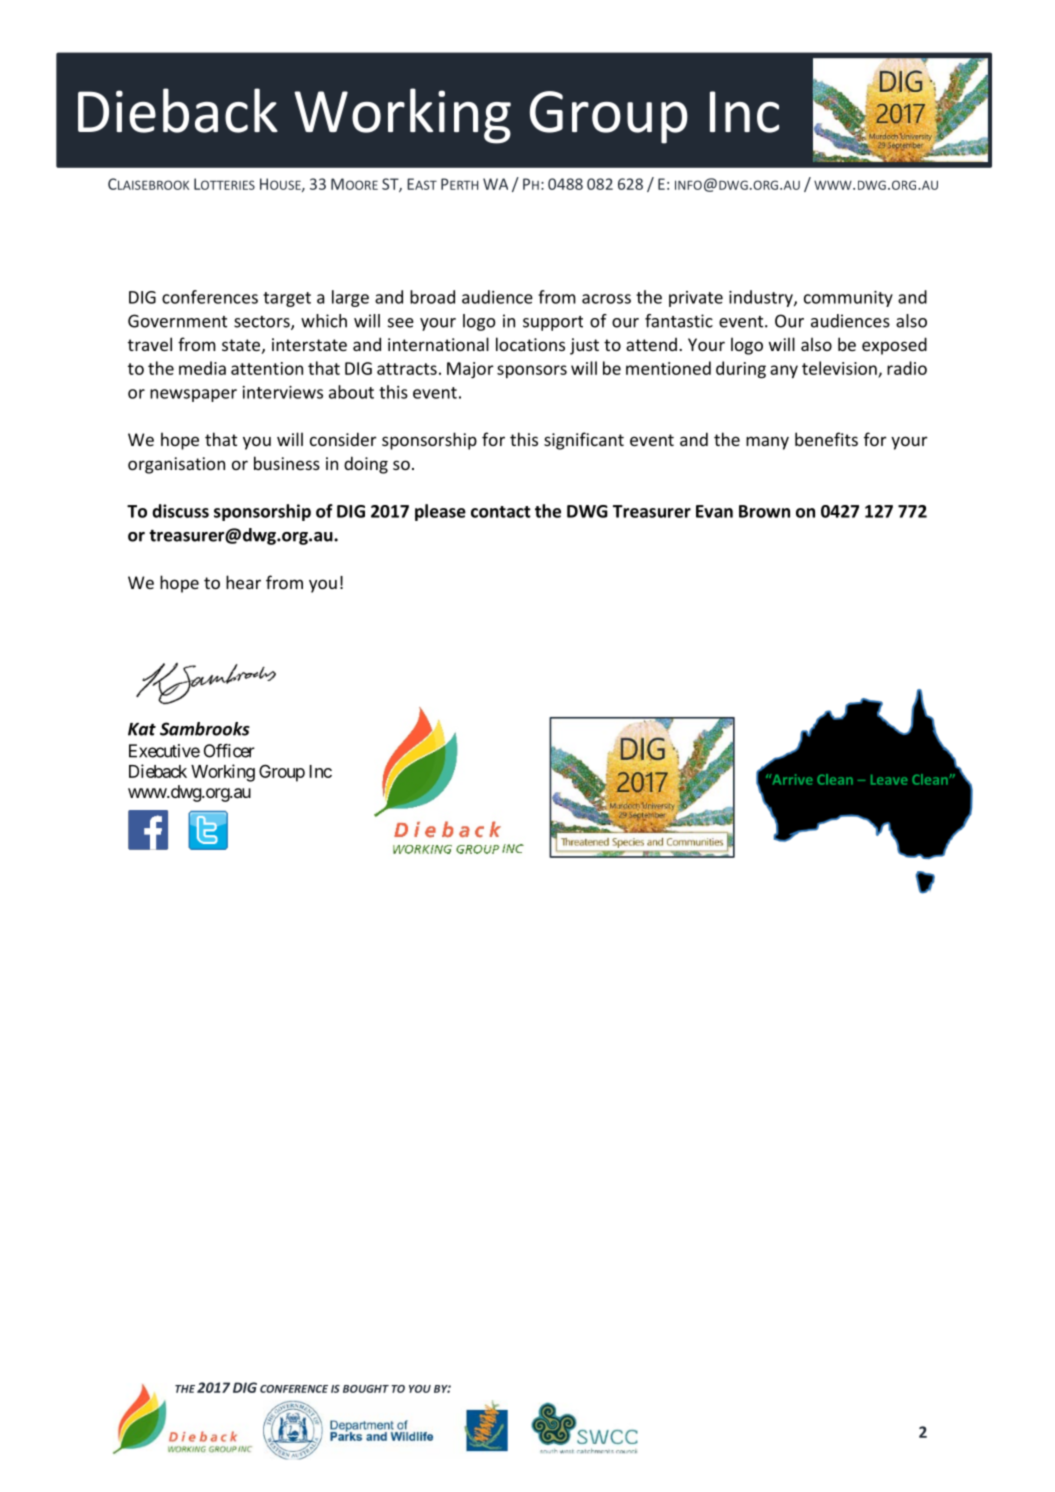  I want to click on Officer, so click(229, 751).
